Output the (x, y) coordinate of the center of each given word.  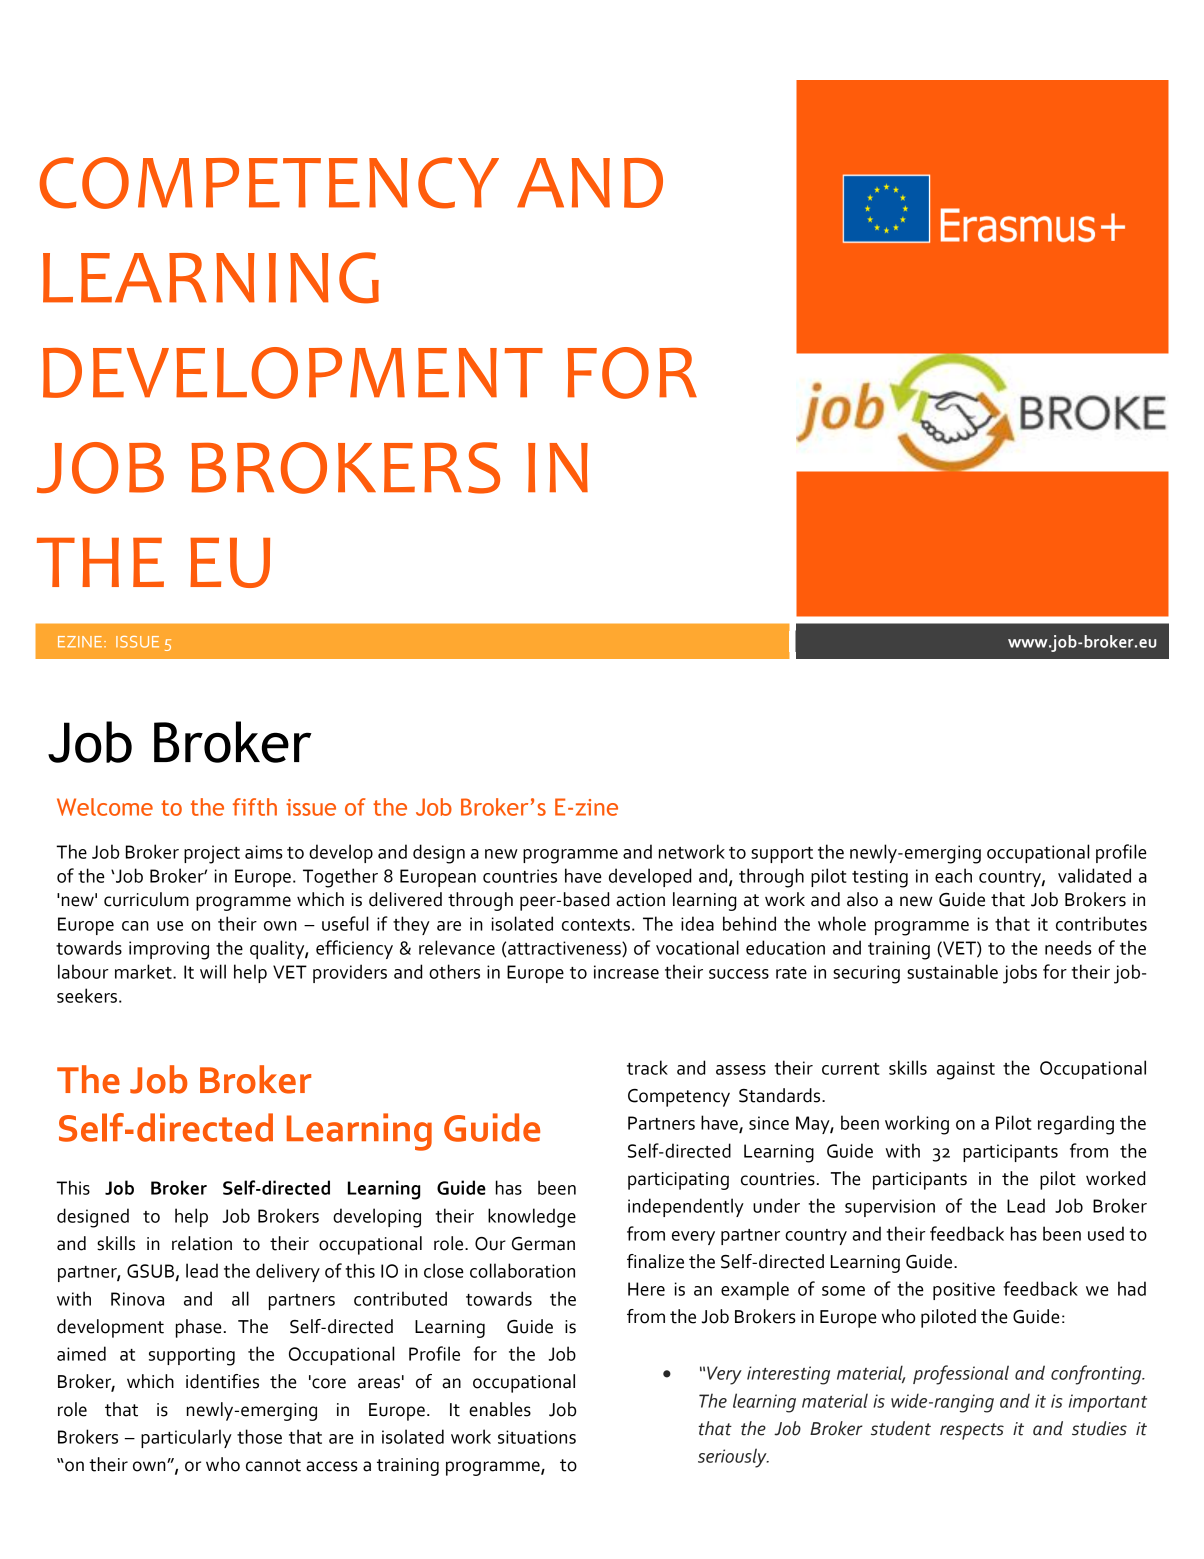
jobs (1020, 974)
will (213, 971)
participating (678, 1181)
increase (626, 972)
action (640, 900)
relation (202, 1243)
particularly (186, 1438)
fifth (255, 807)
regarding (1076, 1125)
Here (646, 1289)
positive (964, 1291)
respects (972, 1431)
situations (537, 1437)
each (953, 875)
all (240, 1298)
